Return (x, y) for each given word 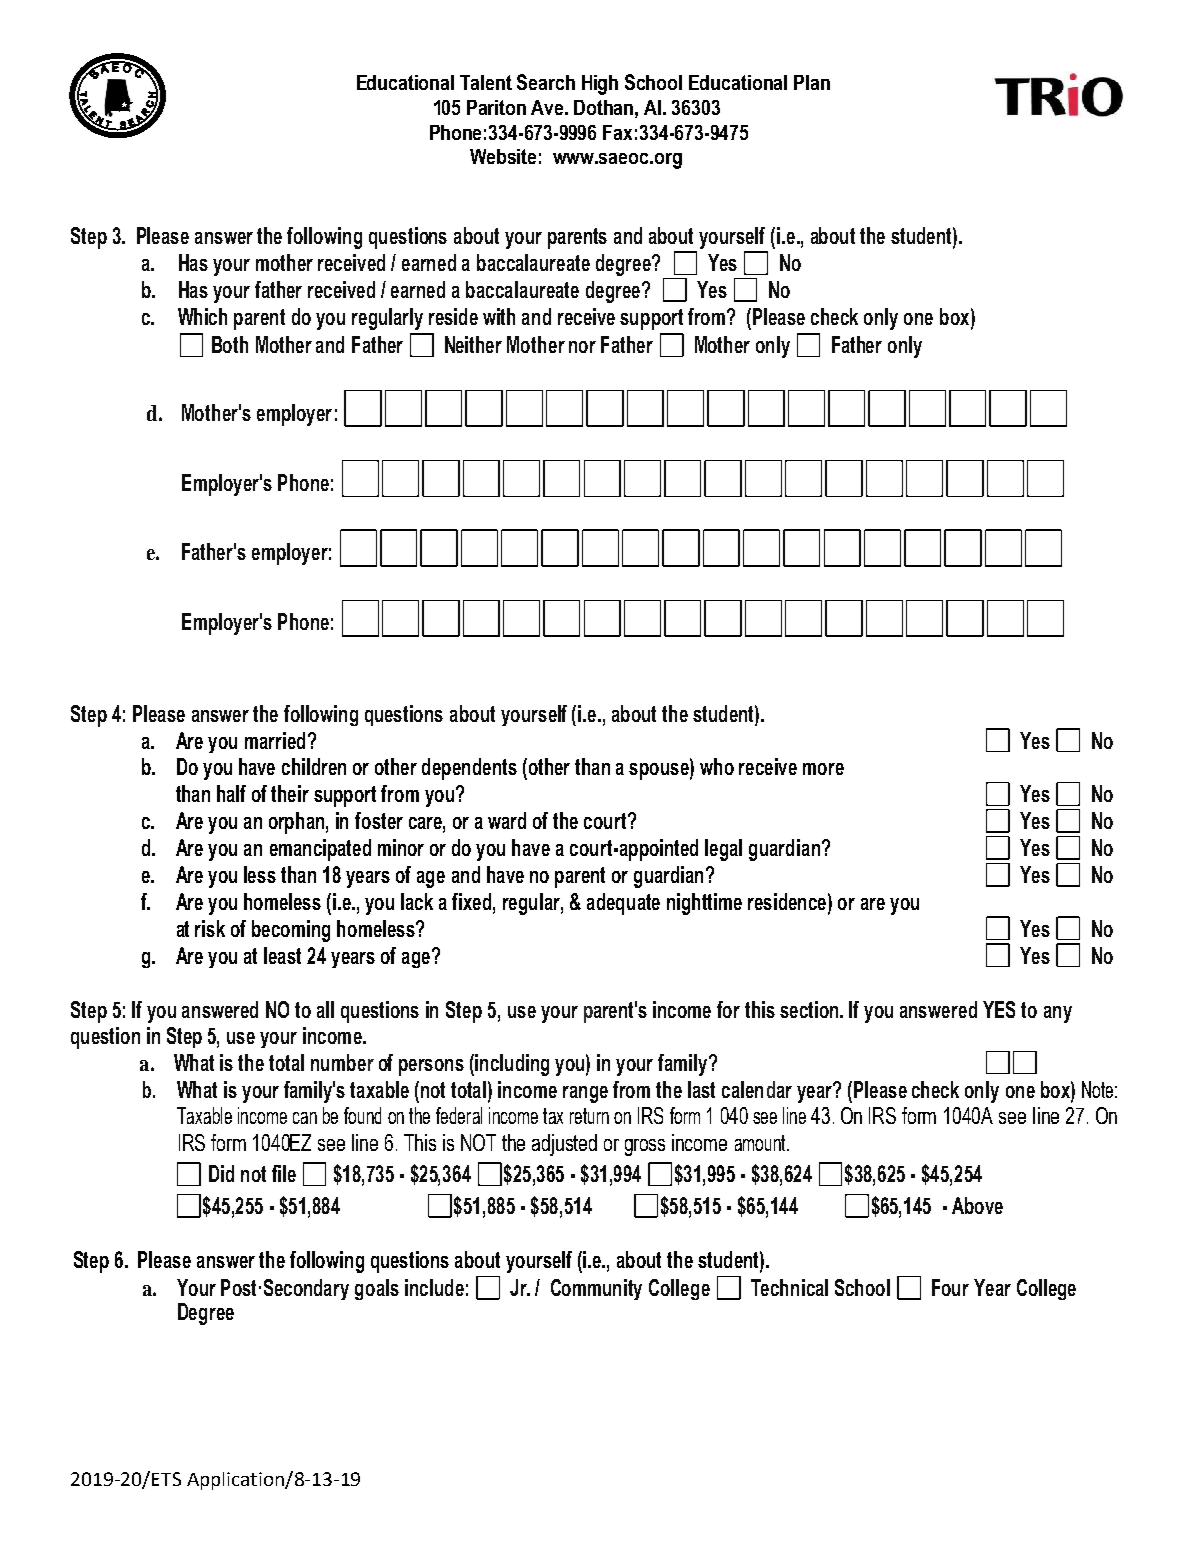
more (823, 769)
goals (377, 1289)
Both (230, 344)
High (600, 85)
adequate (623, 904)
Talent (486, 82)
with (499, 316)
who (717, 766)
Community (596, 1289)
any (1058, 1014)
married (275, 740)
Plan (812, 82)
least (282, 955)
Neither (473, 344)
